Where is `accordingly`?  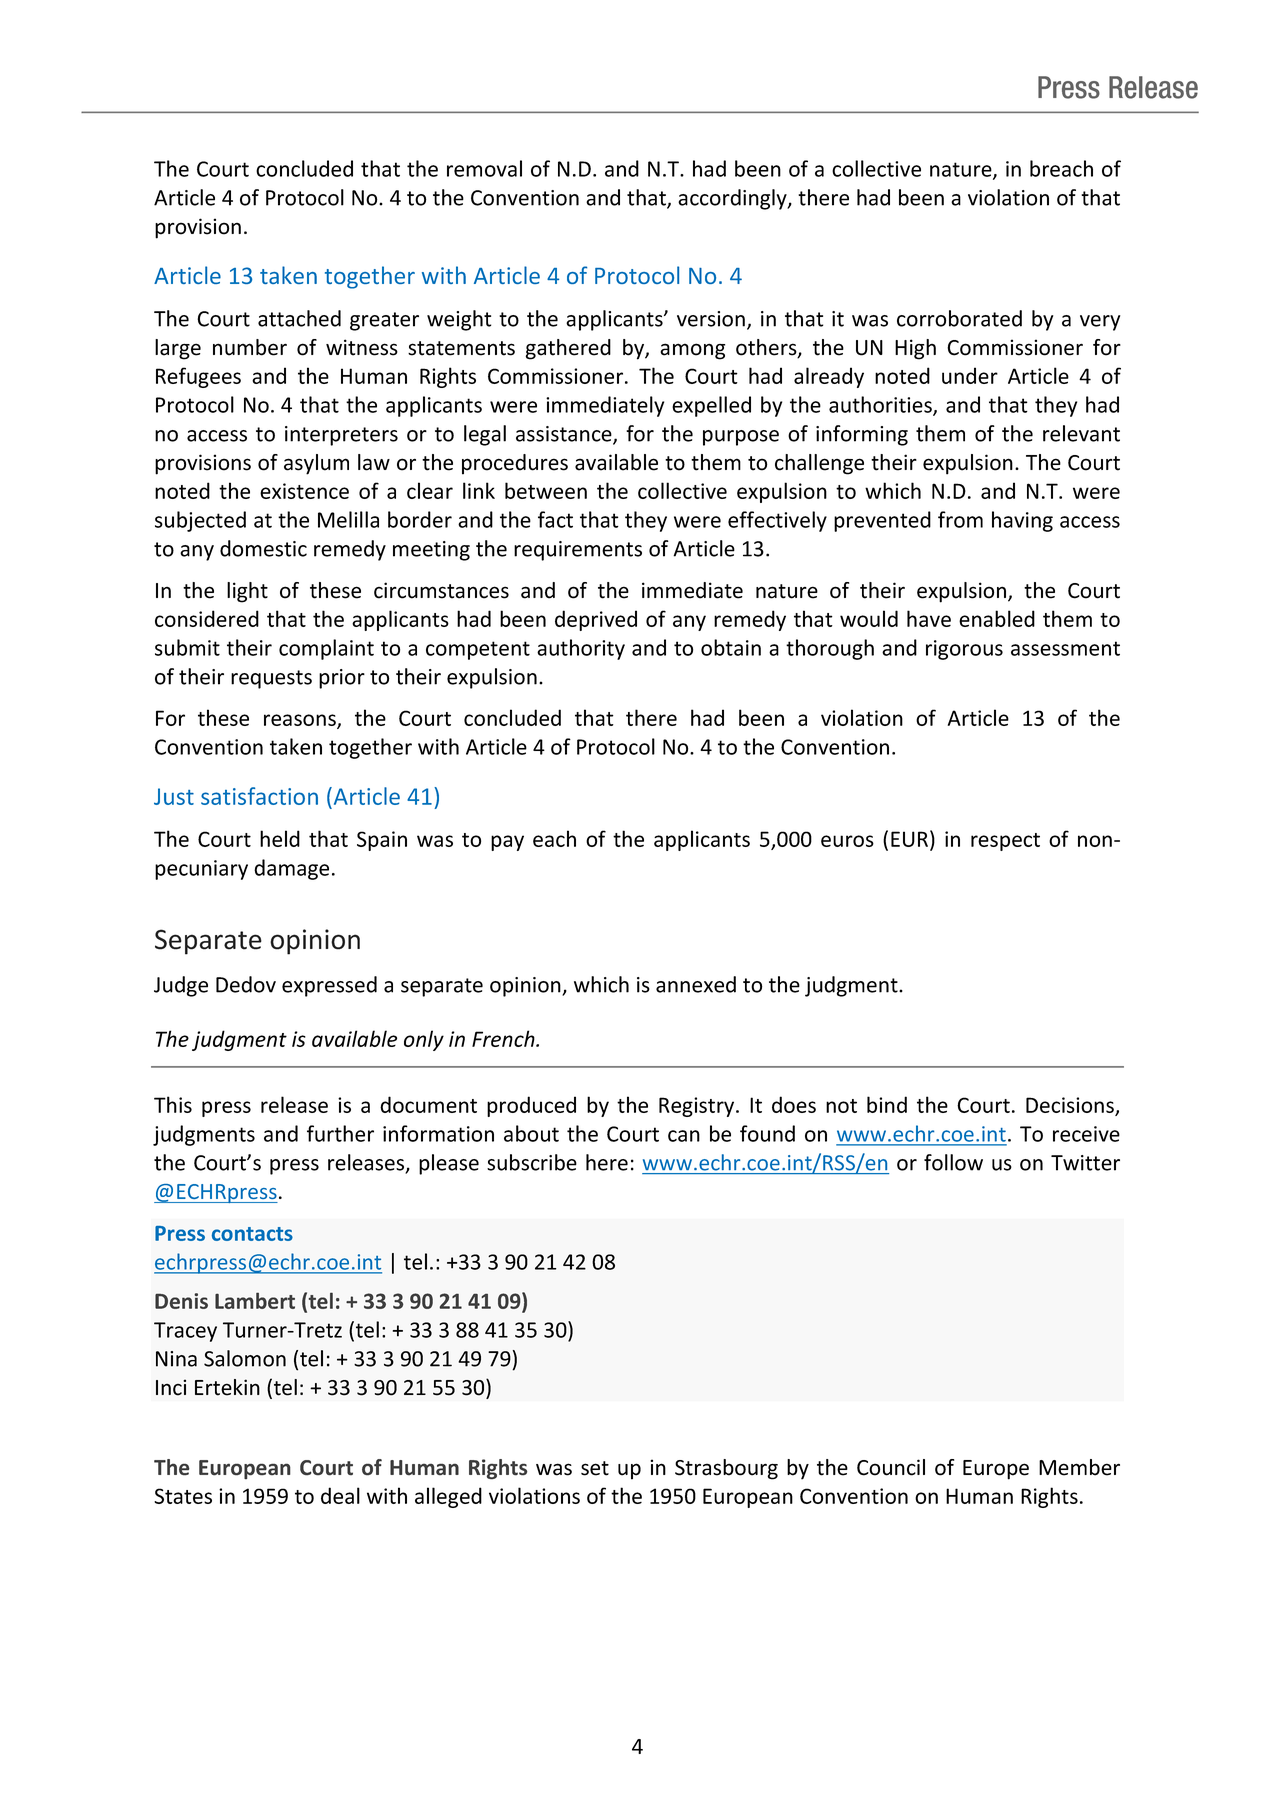
accordingly is located at coordinates (733, 199).
